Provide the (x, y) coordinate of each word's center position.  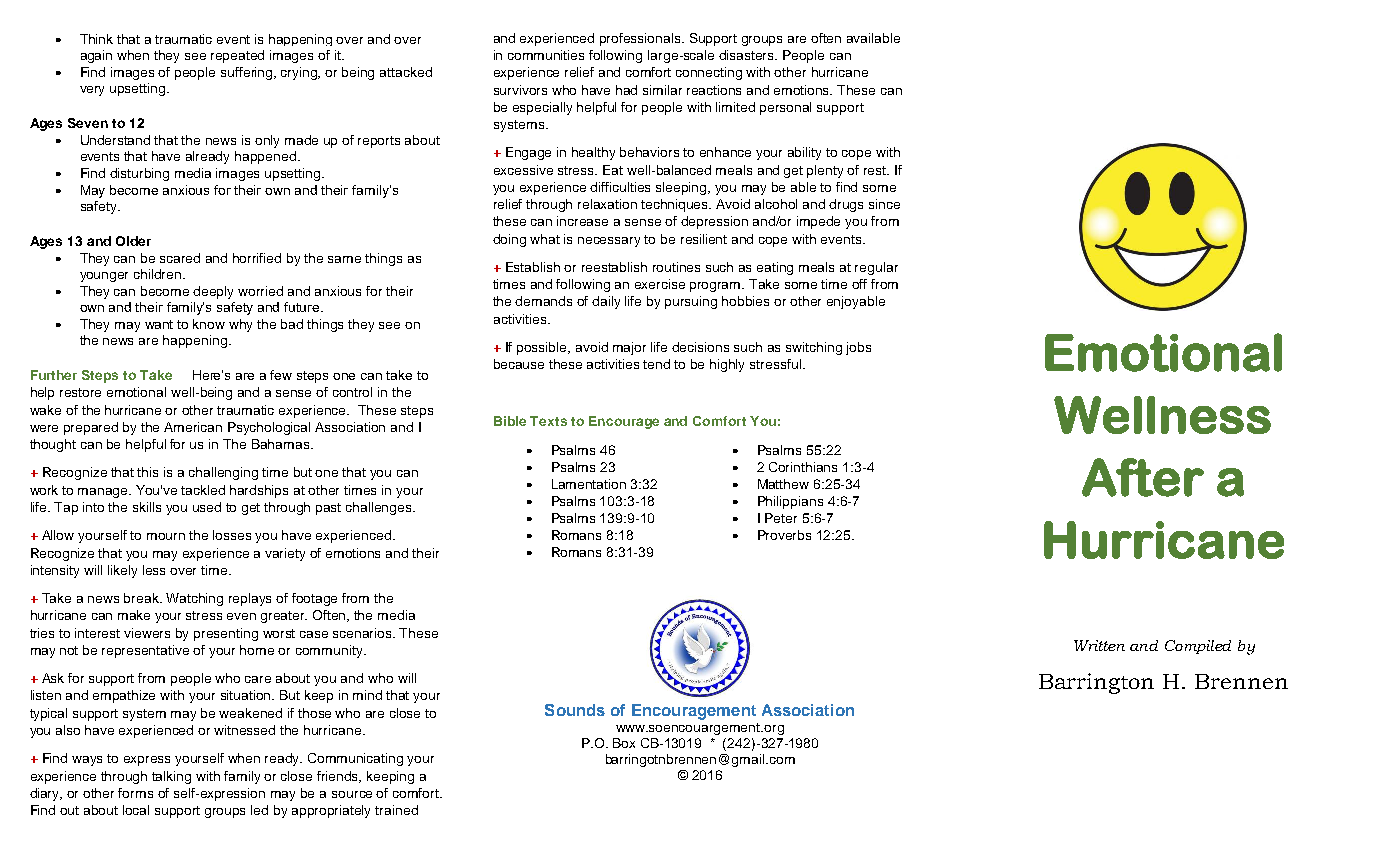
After (1143, 477)
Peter (781, 518)
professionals (641, 39)
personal (785, 108)
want (159, 324)
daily (606, 302)
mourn (166, 536)
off (859, 284)
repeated (237, 56)
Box (624, 743)
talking (171, 777)
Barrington (1096, 683)
